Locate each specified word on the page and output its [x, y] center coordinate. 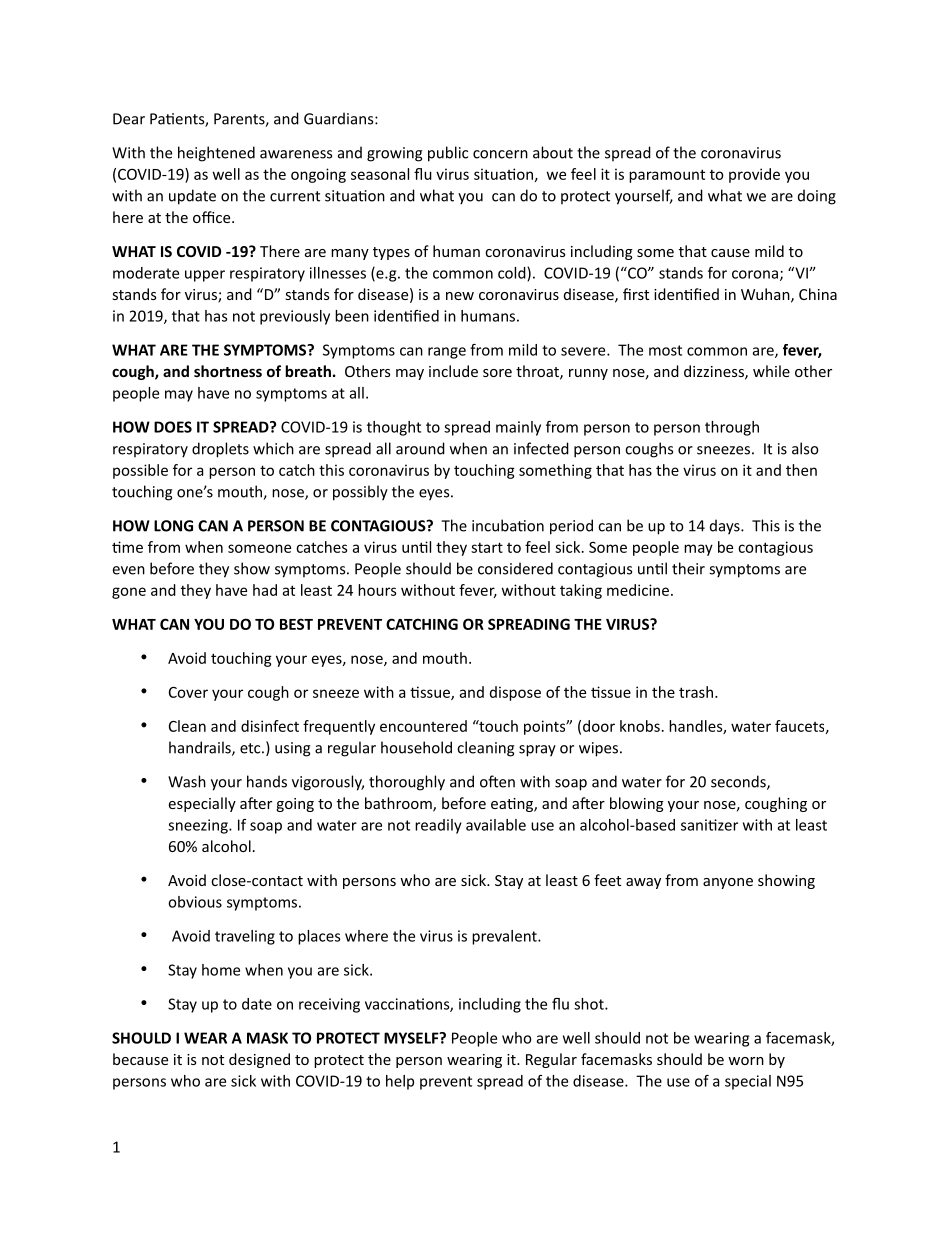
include [453, 371]
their [688, 568]
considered [515, 568]
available [496, 825]
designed [259, 1060]
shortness [228, 371]
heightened [216, 154]
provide [754, 175]
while [771, 371]
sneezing [199, 826]
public [448, 154]
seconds [739, 782]
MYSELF [412, 1038]
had [265, 590]
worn [746, 1061]
